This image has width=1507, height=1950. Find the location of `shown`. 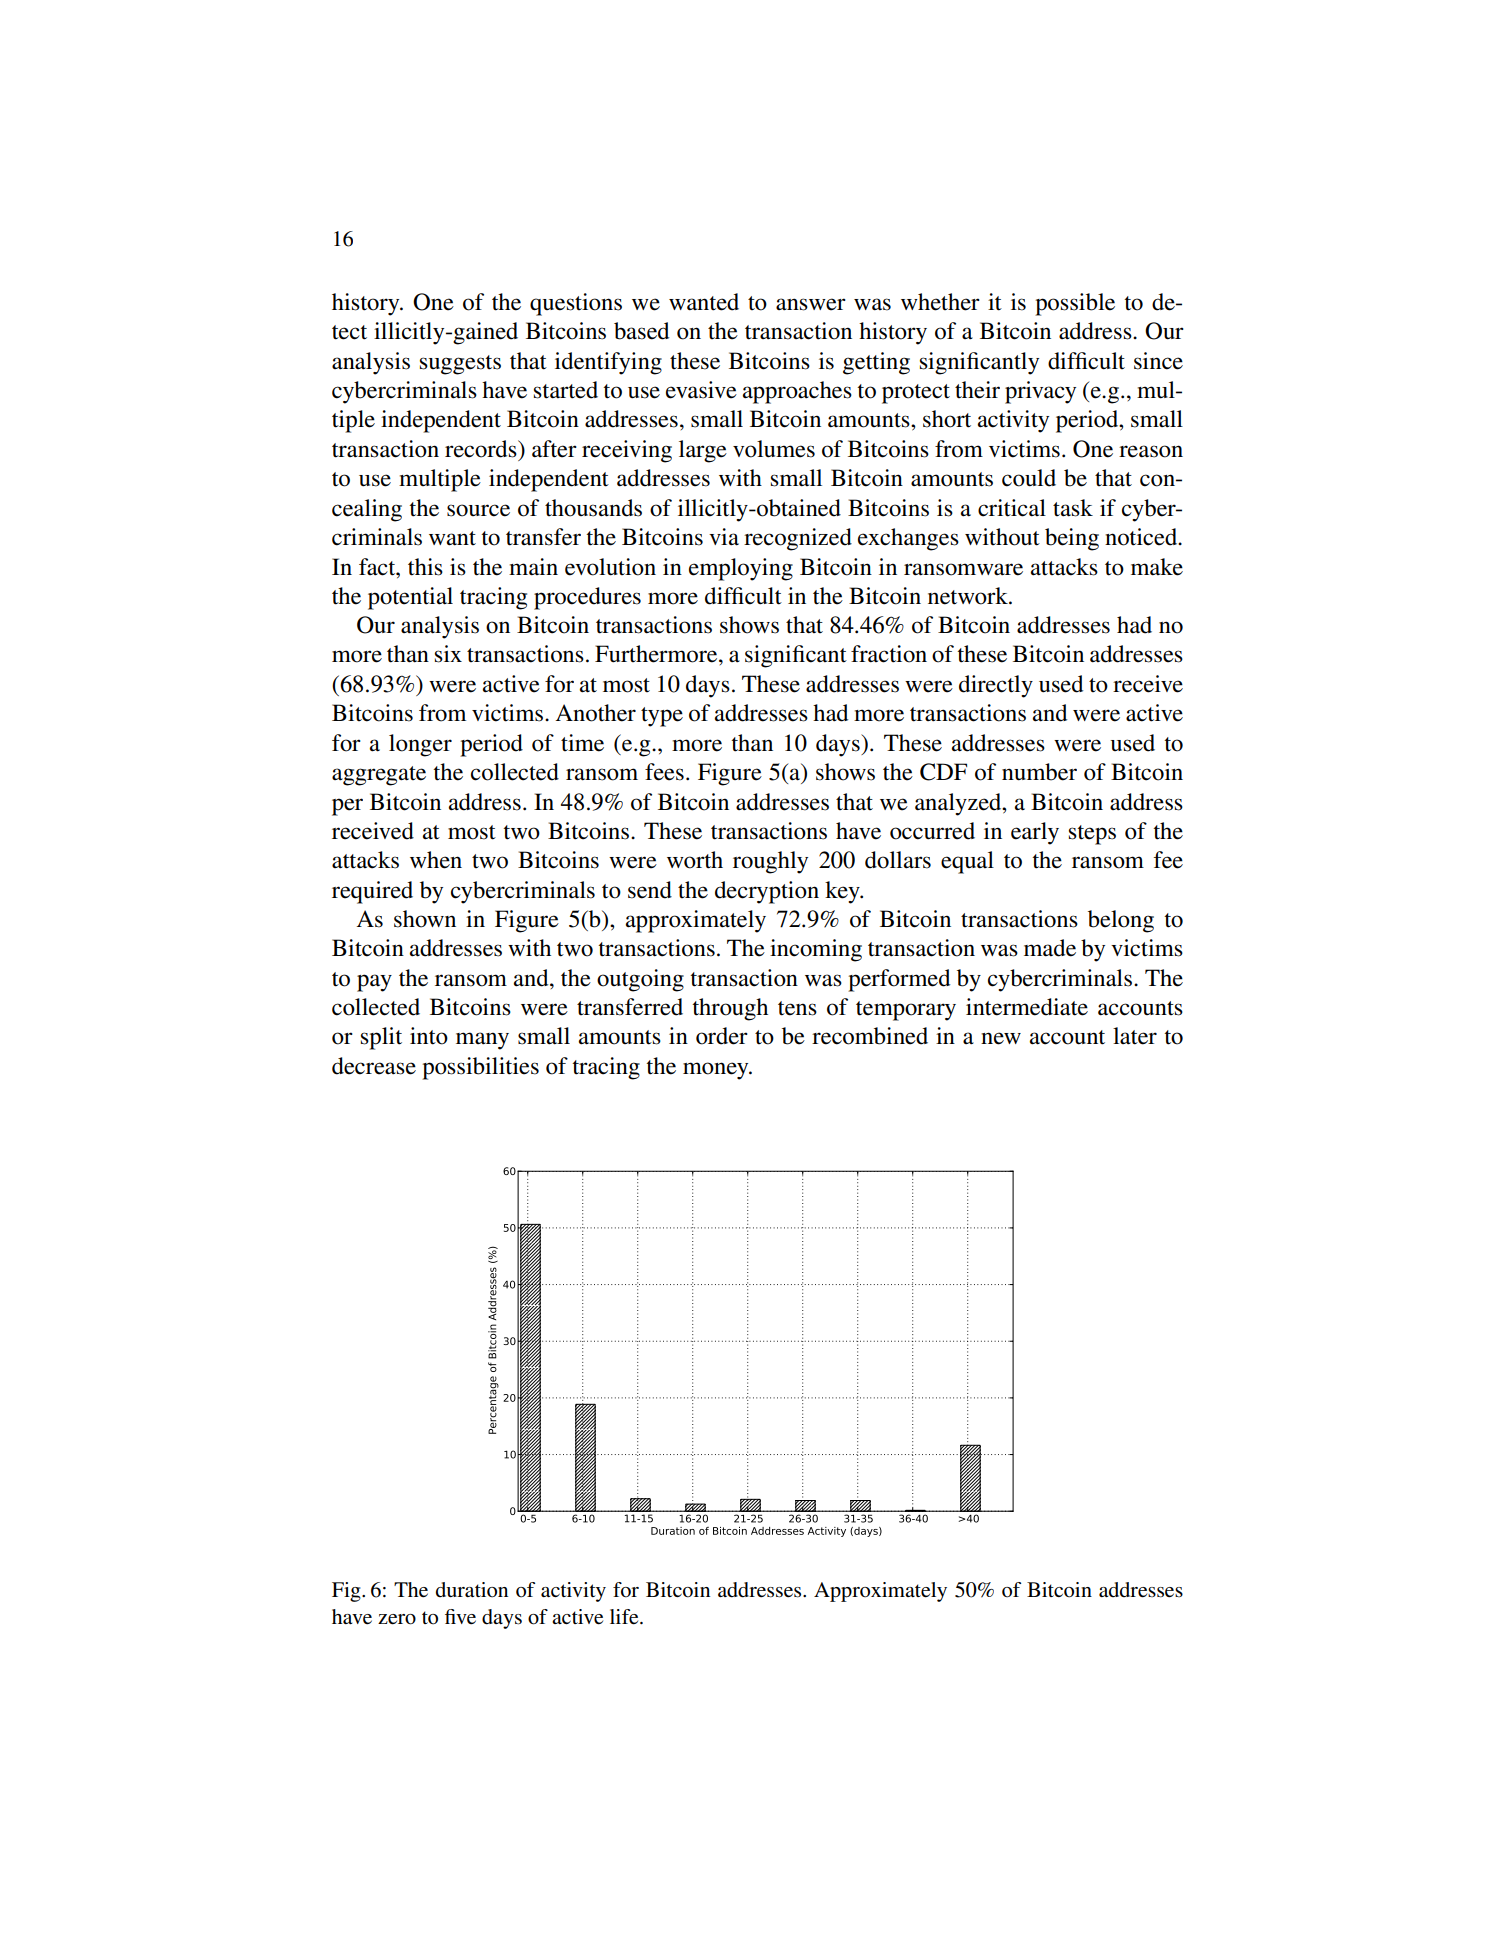

shown is located at coordinates (425, 919).
